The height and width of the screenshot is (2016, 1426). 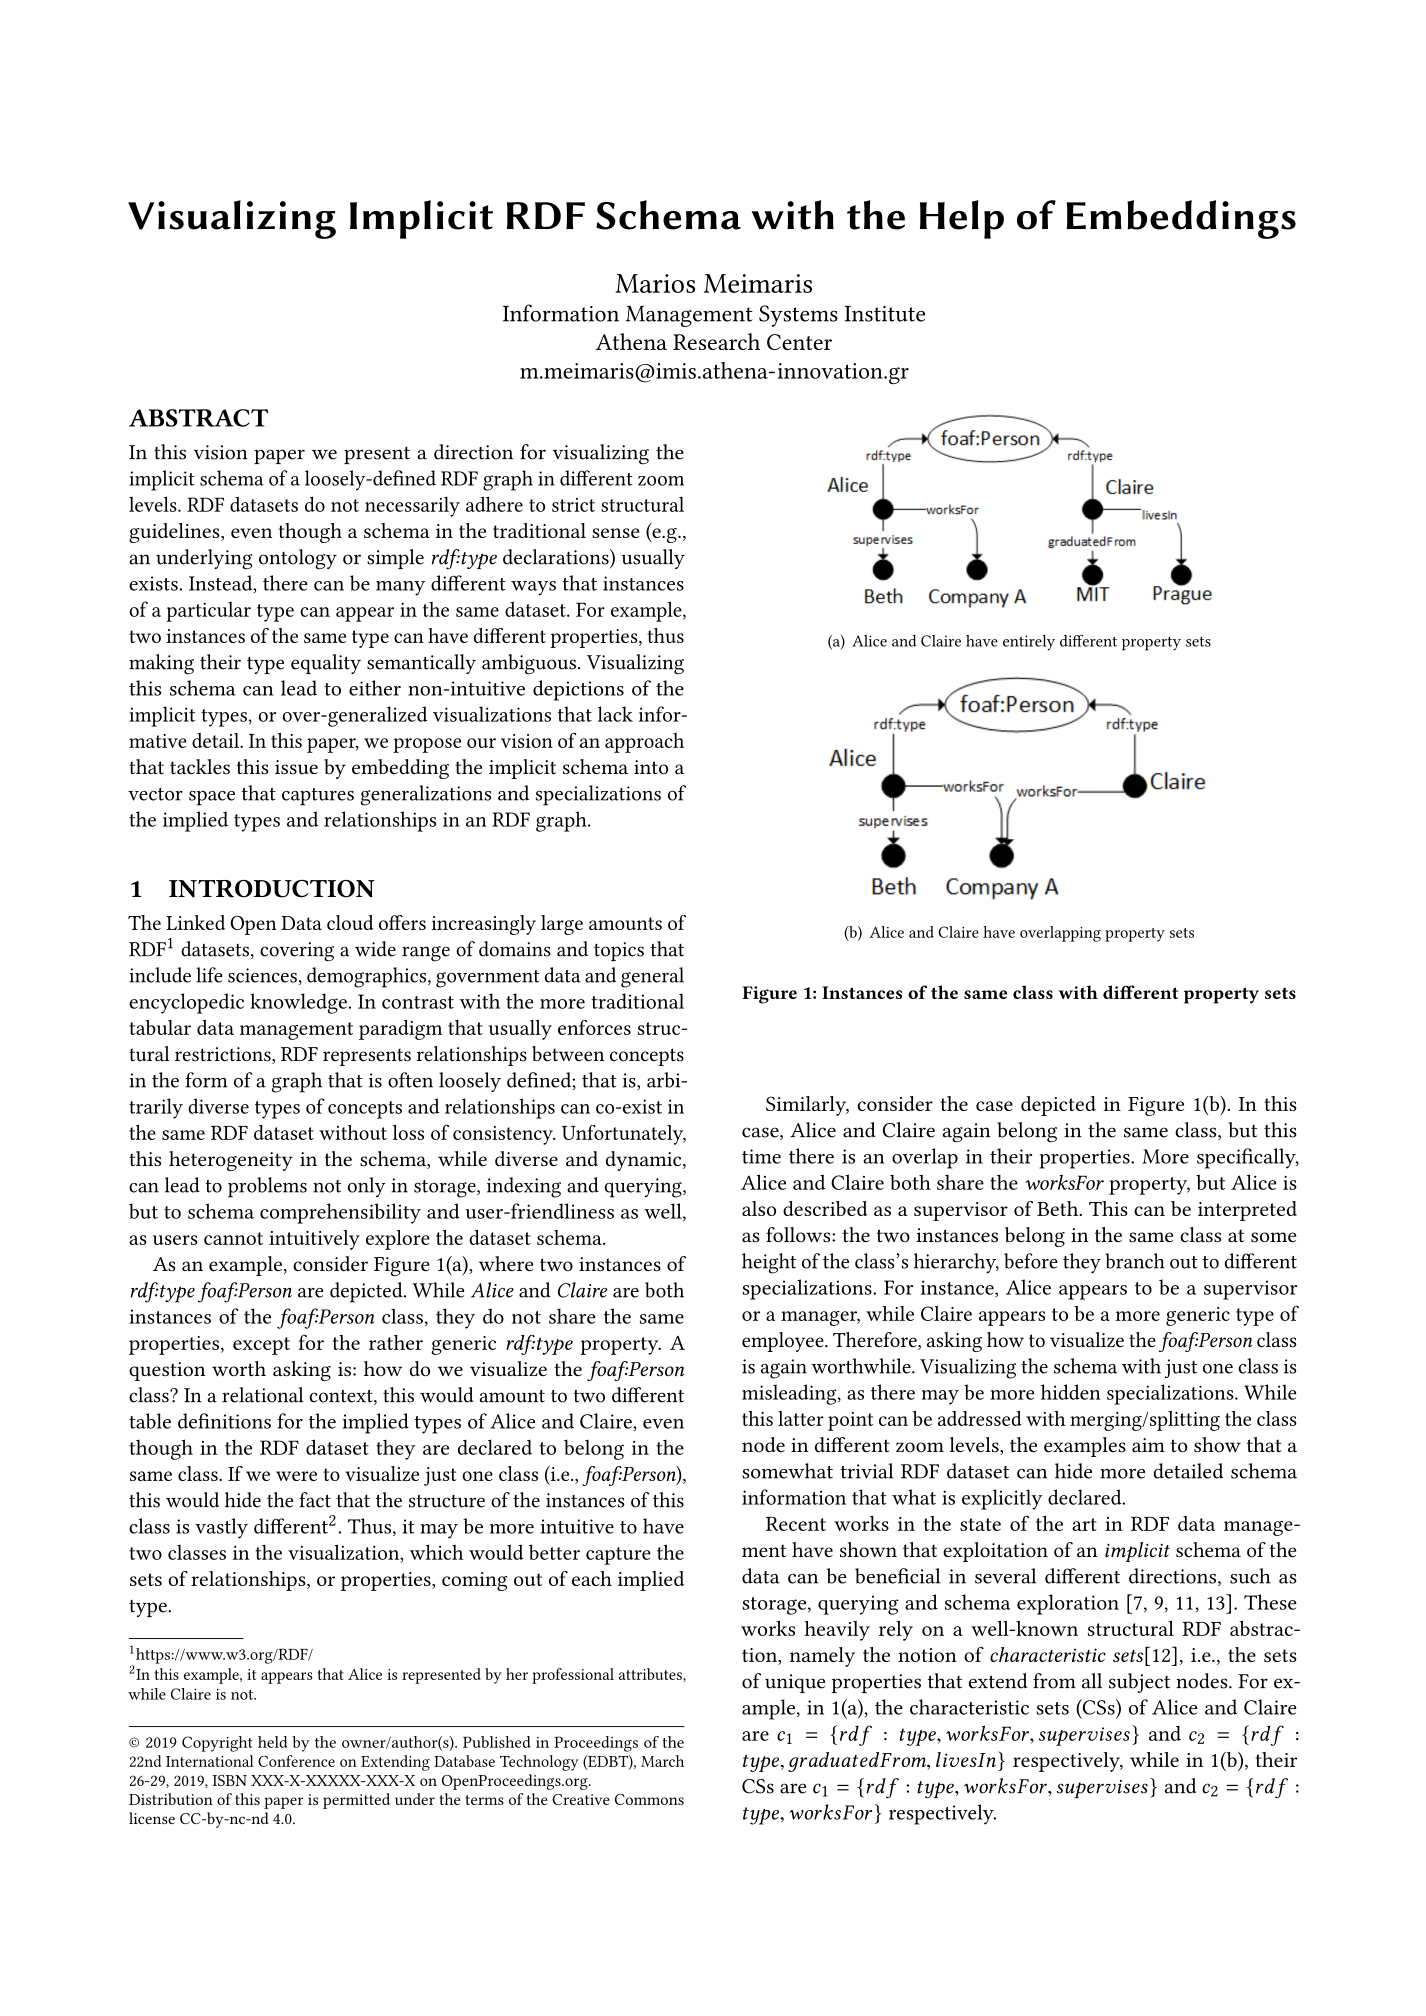 I want to click on height, so click(x=769, y=1263).
